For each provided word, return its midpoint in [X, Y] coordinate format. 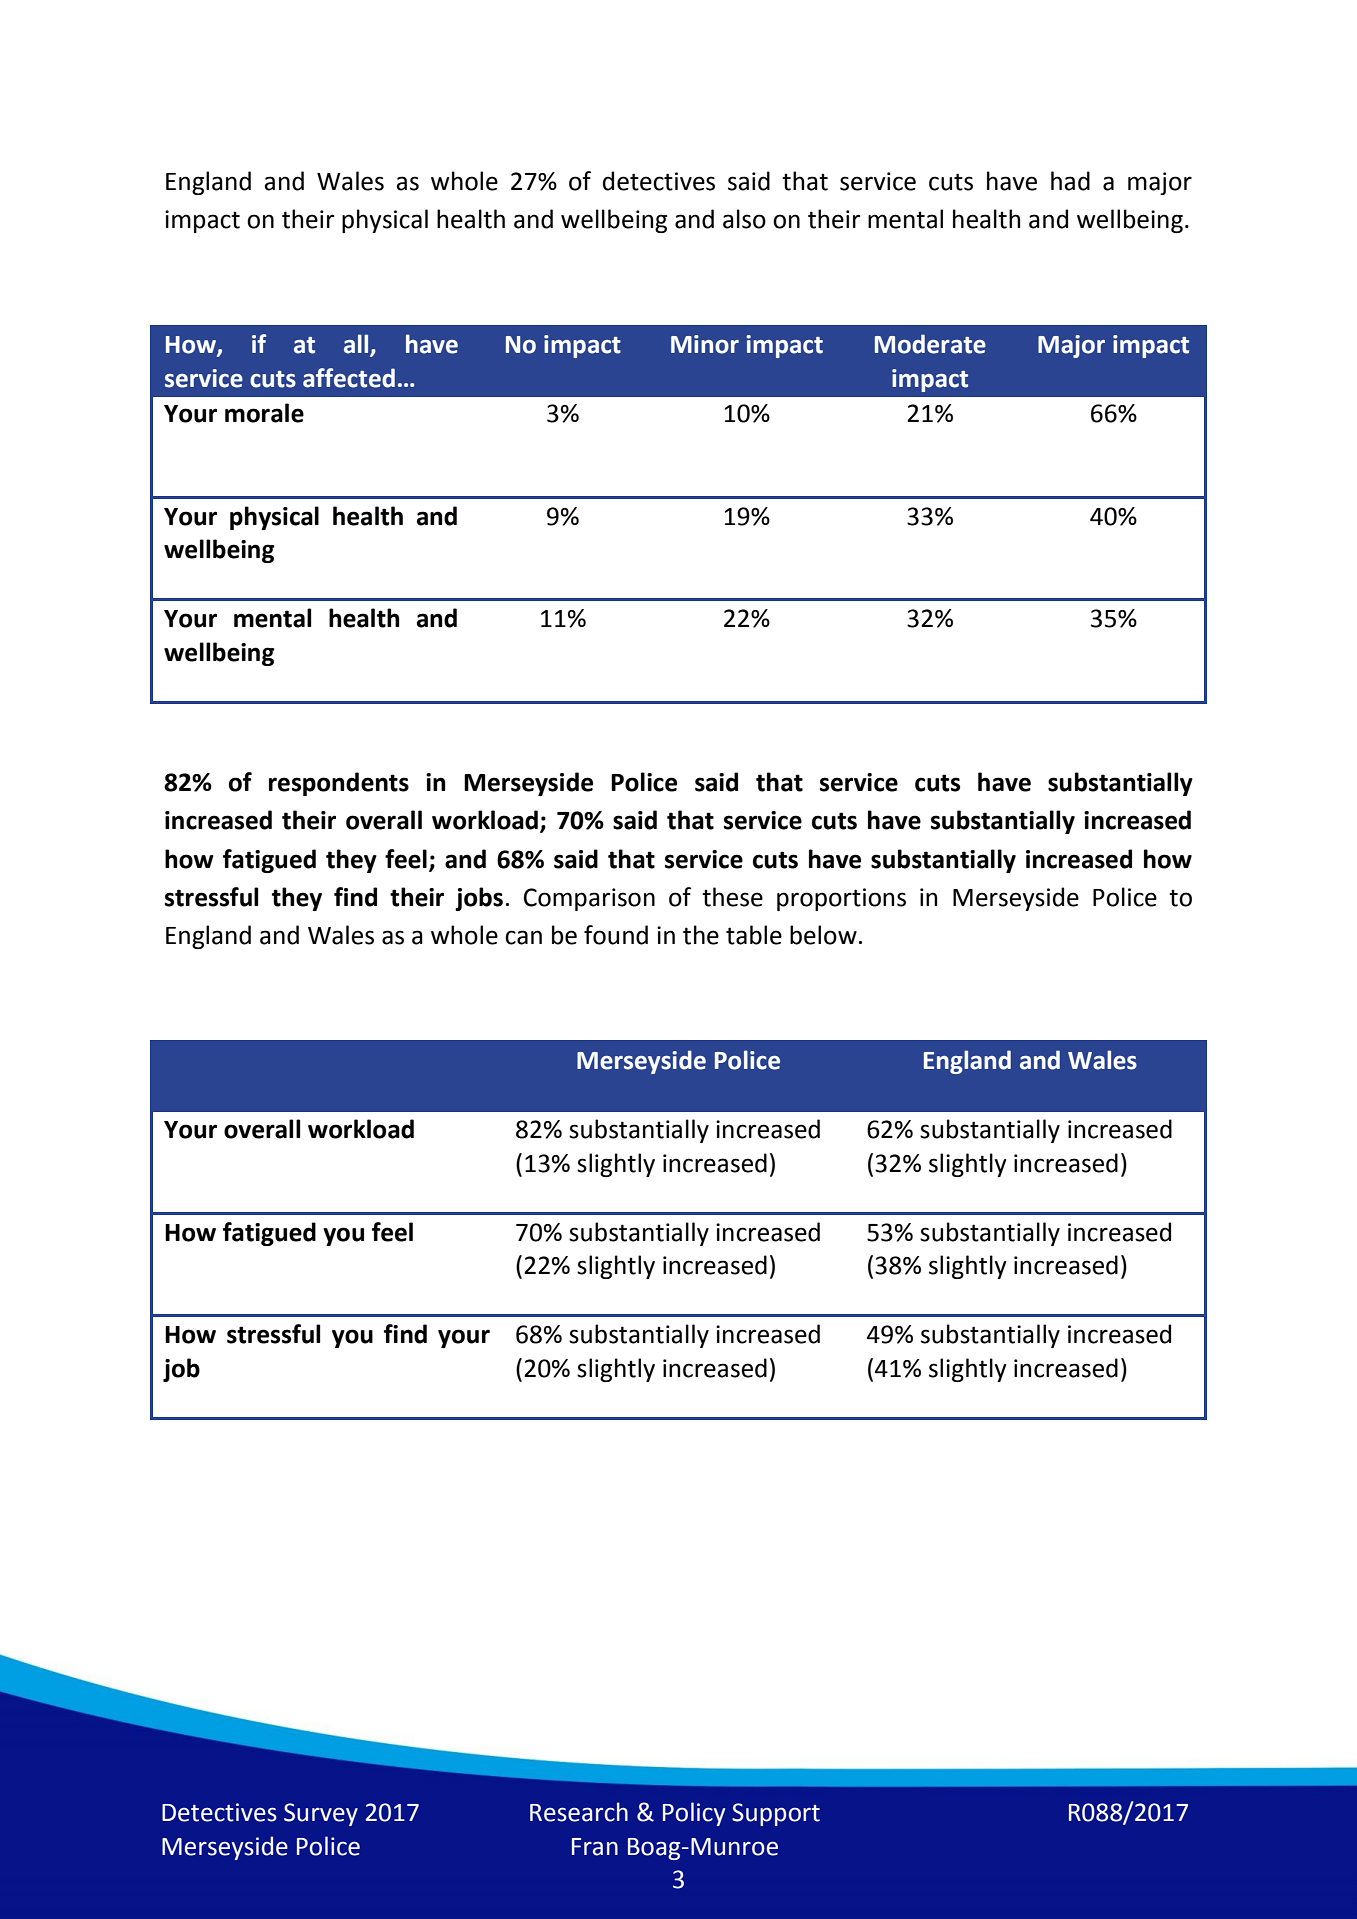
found [616, 935]
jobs [479, 899]
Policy [694, 1814]
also [744, 219]
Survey [321, 1814]
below [823, 935]
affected [349, 378]
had [1070, 181]
